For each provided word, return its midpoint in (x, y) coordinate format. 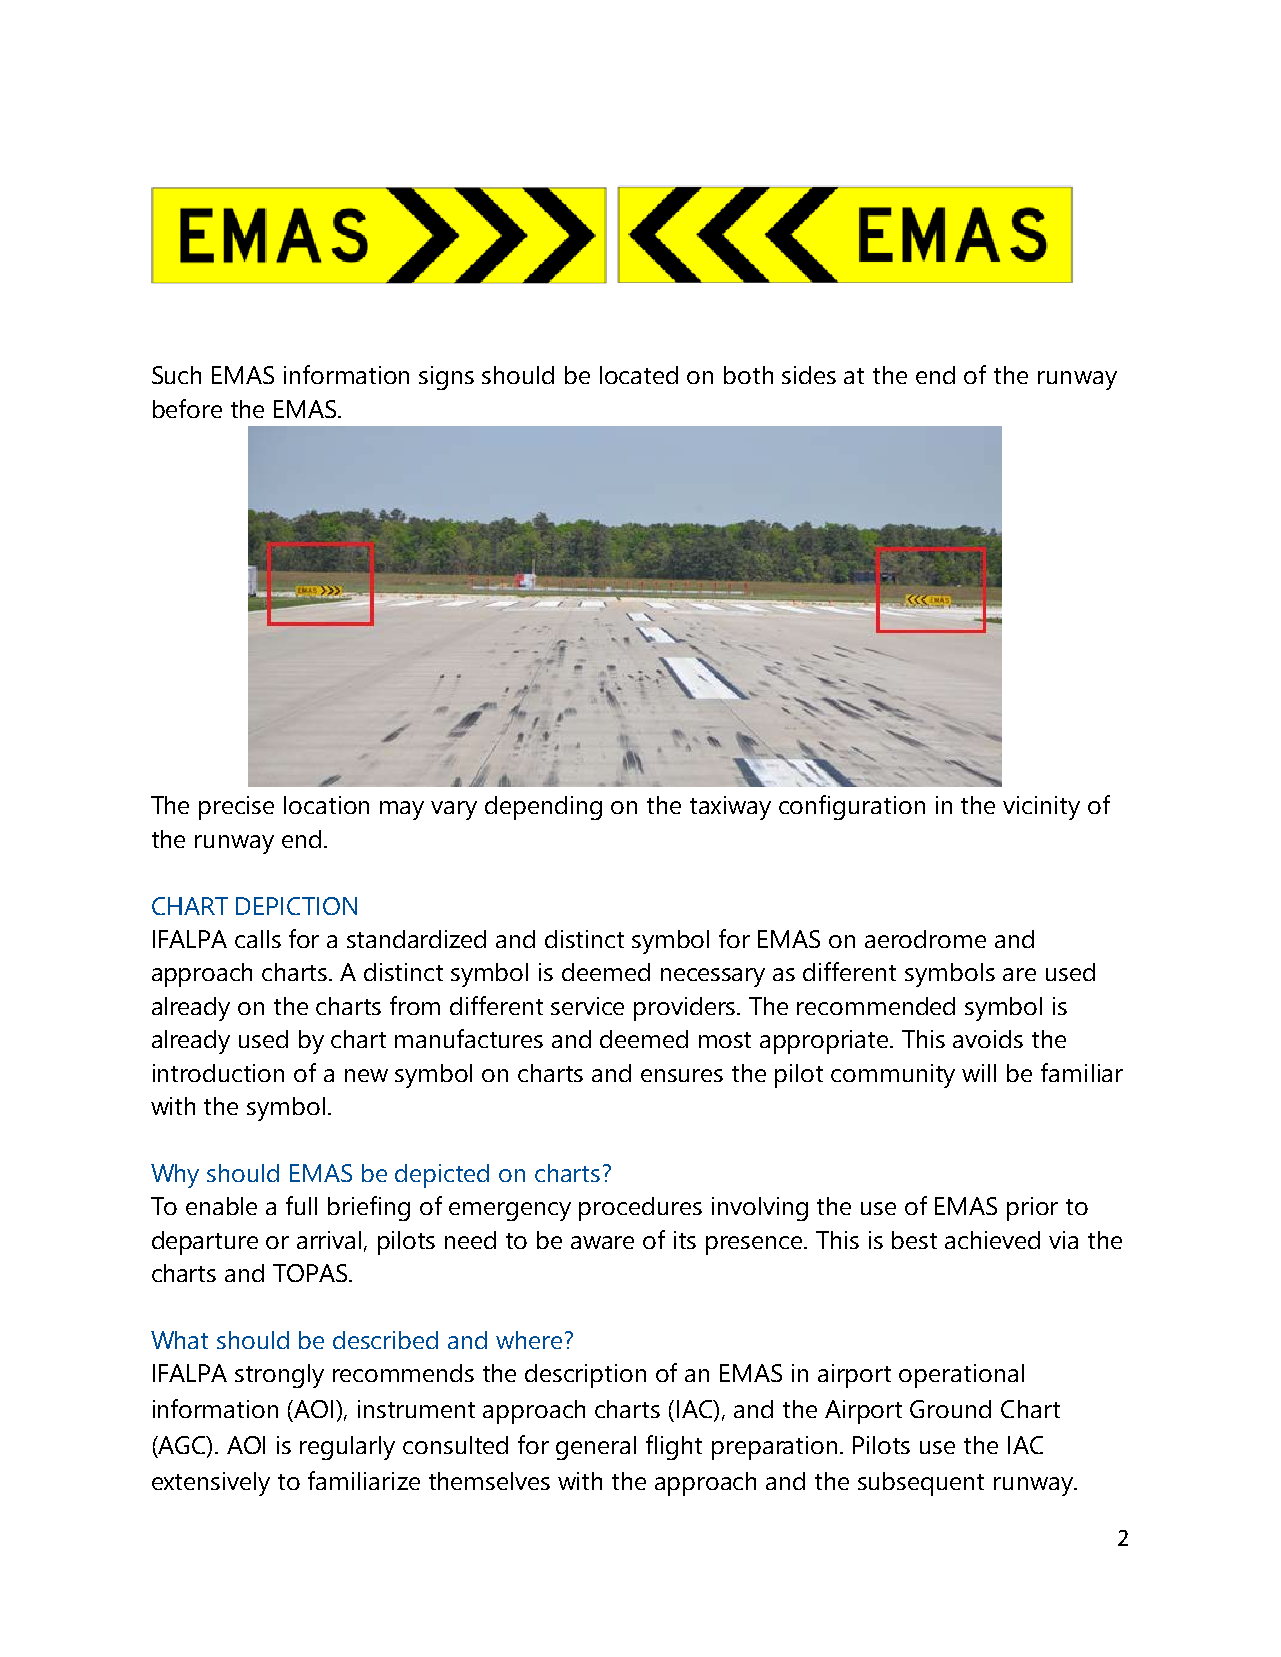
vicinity (1041, 808)
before (187, 408)
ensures (682, 1075)
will (979, 1073)
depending (543, 808)
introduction (218, 1073)
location (326, 805)
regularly (347, 1448)
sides (809, 375)
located (639, 375)
